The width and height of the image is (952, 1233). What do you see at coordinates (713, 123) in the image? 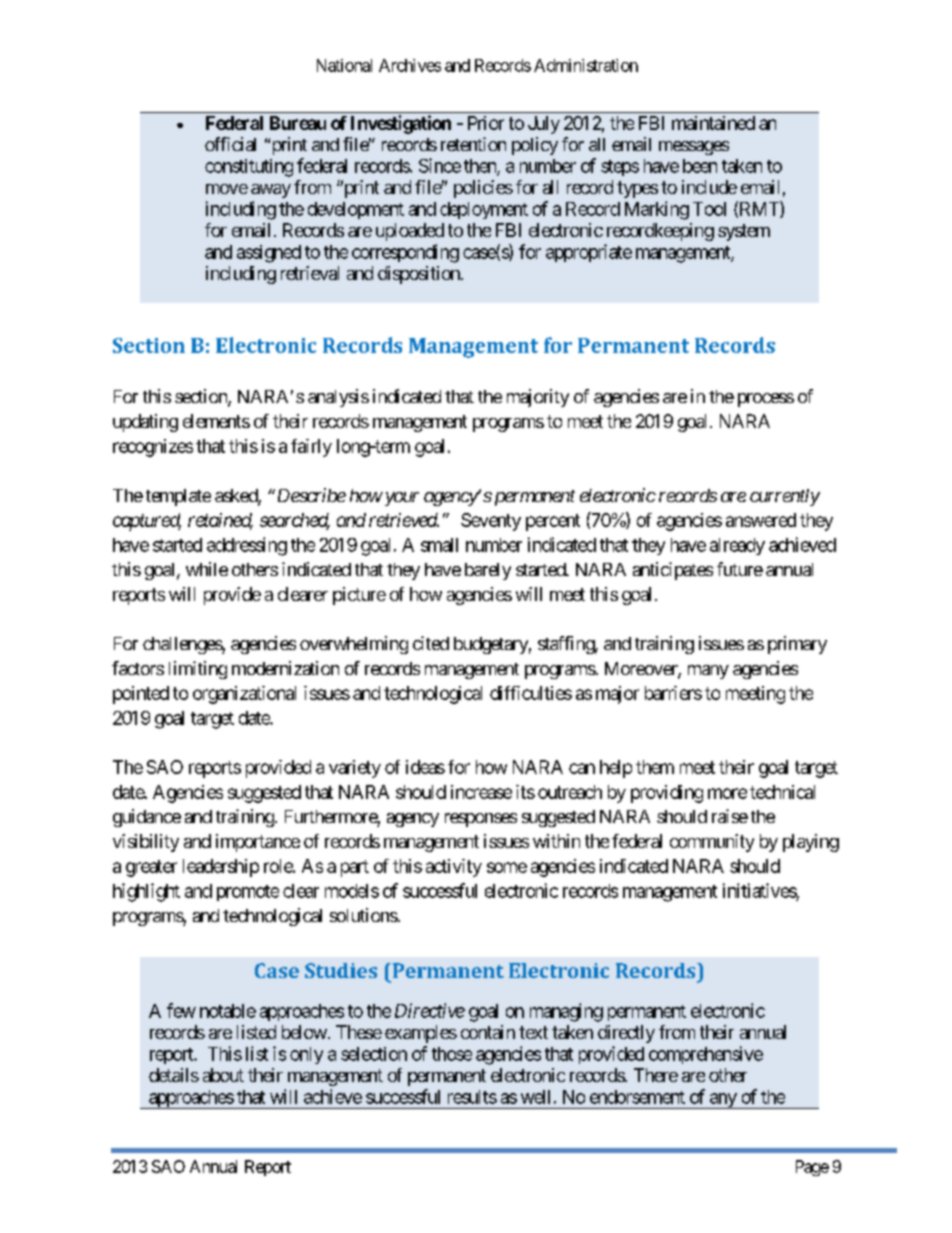
I see `maintained` at bounding box center [713, 123].
